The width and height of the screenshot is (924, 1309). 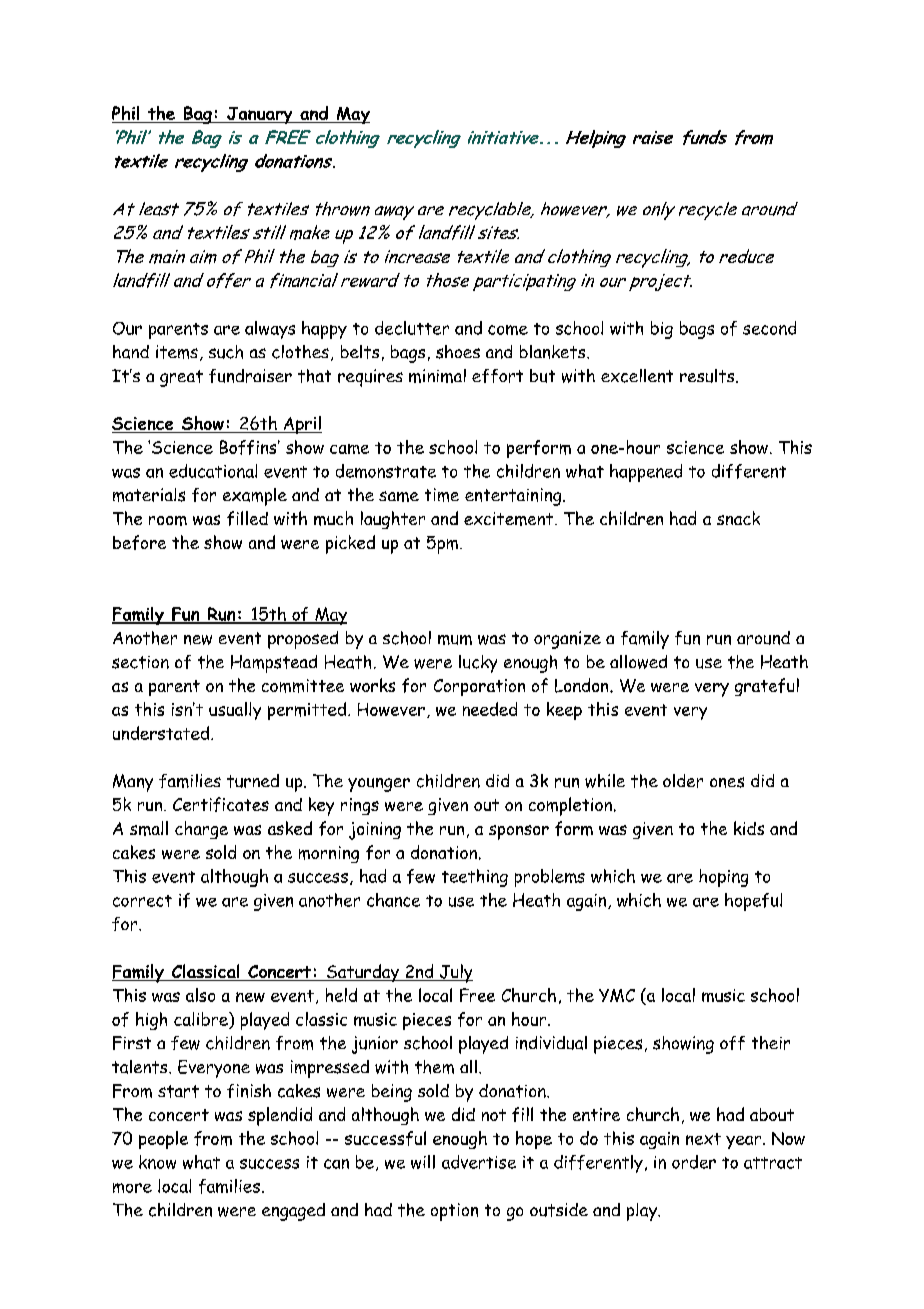 I want to click on excitement, so click(x=510, y=519).
